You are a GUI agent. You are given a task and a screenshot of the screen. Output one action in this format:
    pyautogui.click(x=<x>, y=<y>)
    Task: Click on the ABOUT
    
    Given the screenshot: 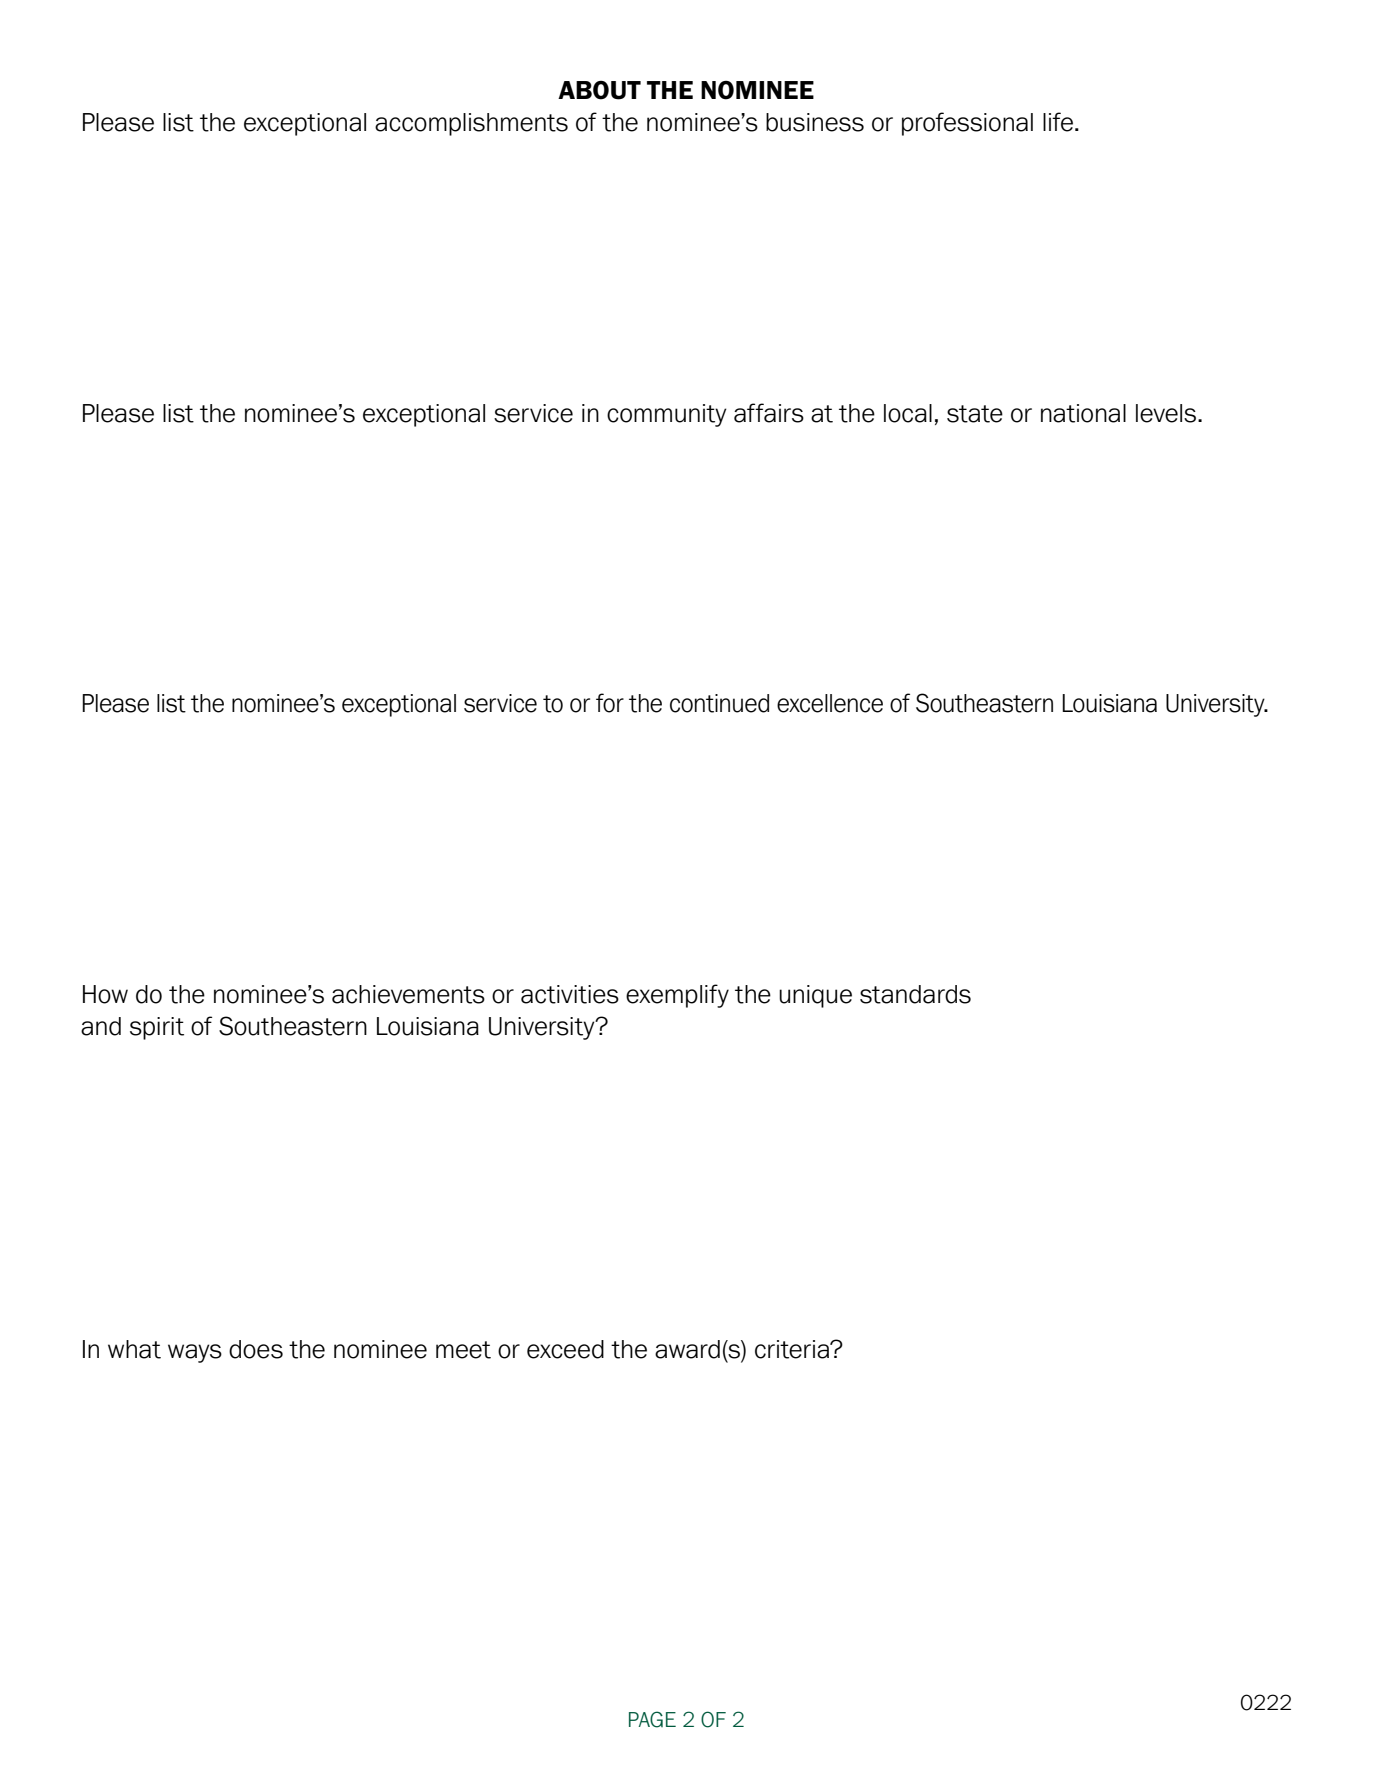 What is the action you would take?
    pyautogui.click(x=599, y=90)
